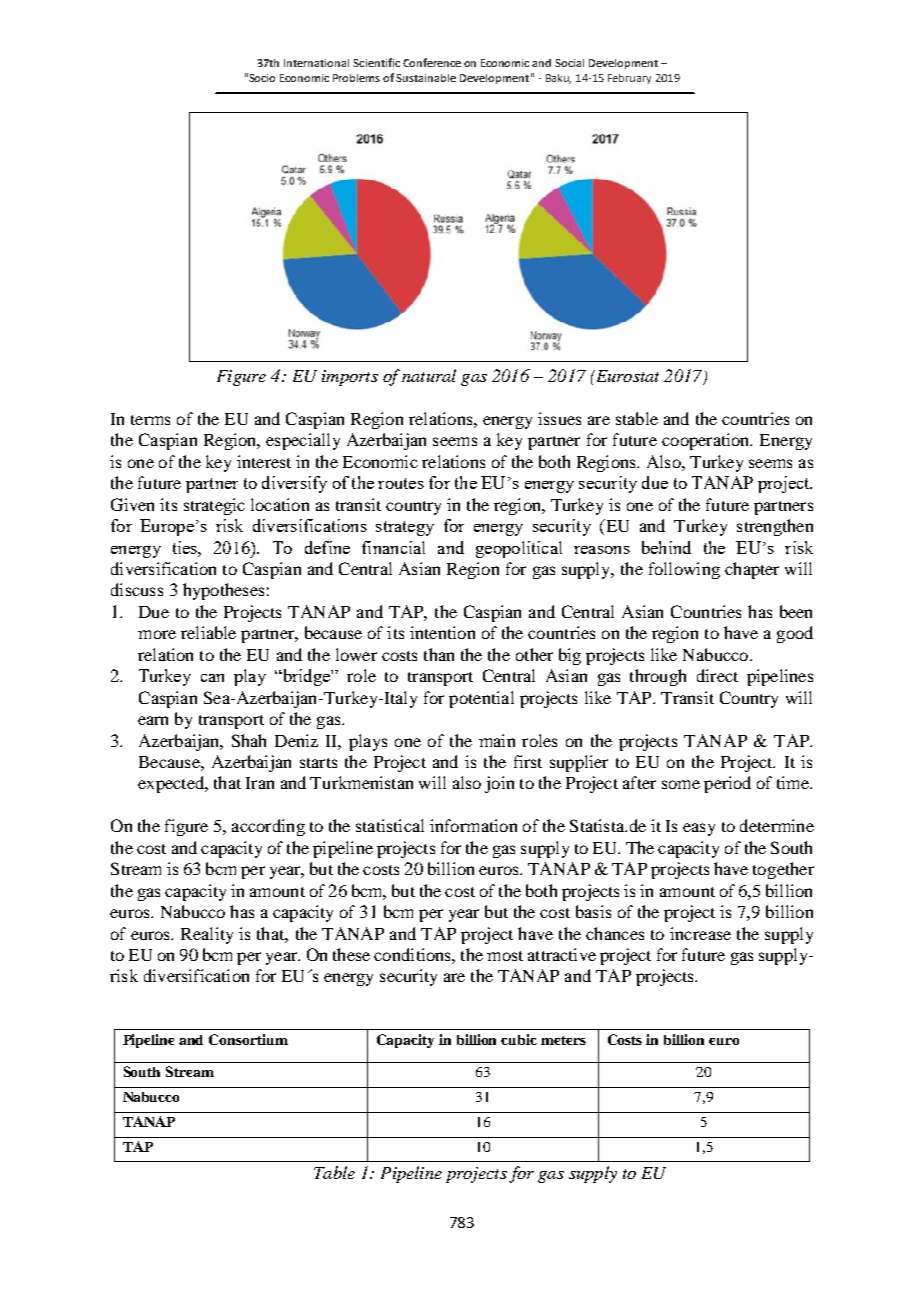 This image has height=1308, width=924. What do you see at coordinates (629, 79) in the image?
I see `February` at bounding box center [629, 79].
